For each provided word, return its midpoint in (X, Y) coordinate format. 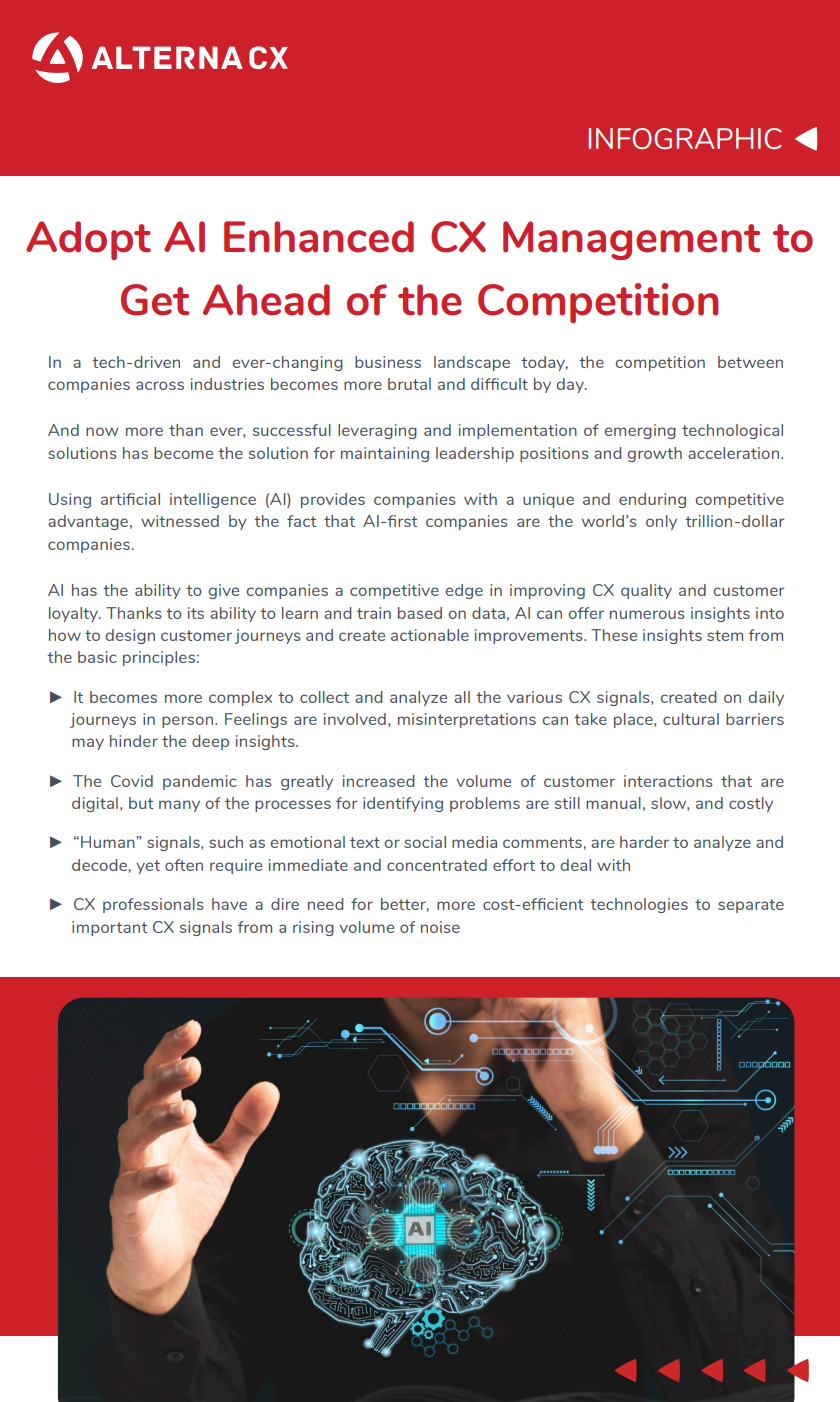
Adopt (88, 240)
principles (159, 658)
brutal (409, 384)
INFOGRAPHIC (685, 138)
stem (725, 635)
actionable (430, 635)
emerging (640, 431)
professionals (153, 905)
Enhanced (319, 237)
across (160, 385)
